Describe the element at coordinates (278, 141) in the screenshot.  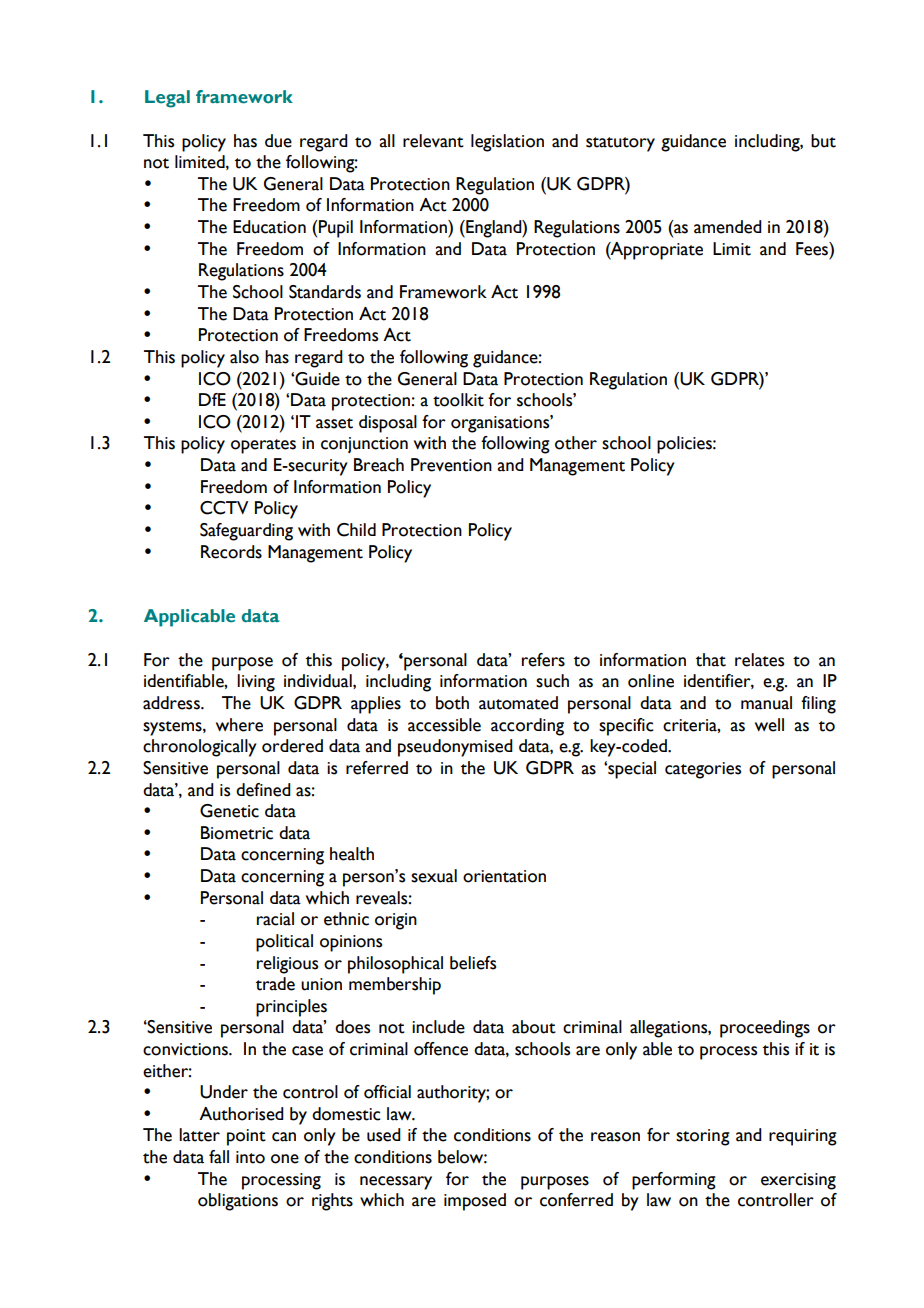
I see `due` at that location.
